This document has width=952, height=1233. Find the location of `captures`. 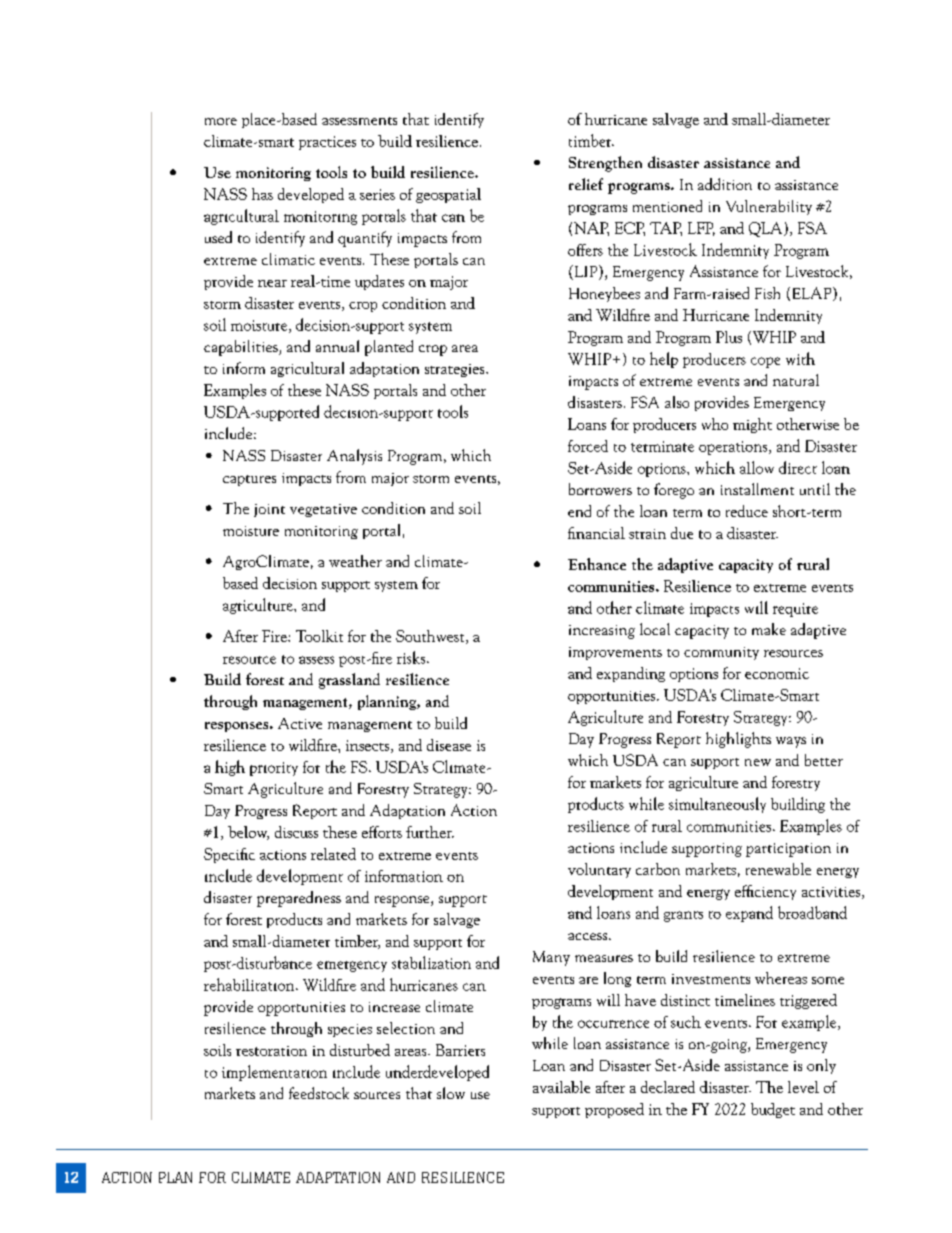

captures is located at coordinates (249, 480).
